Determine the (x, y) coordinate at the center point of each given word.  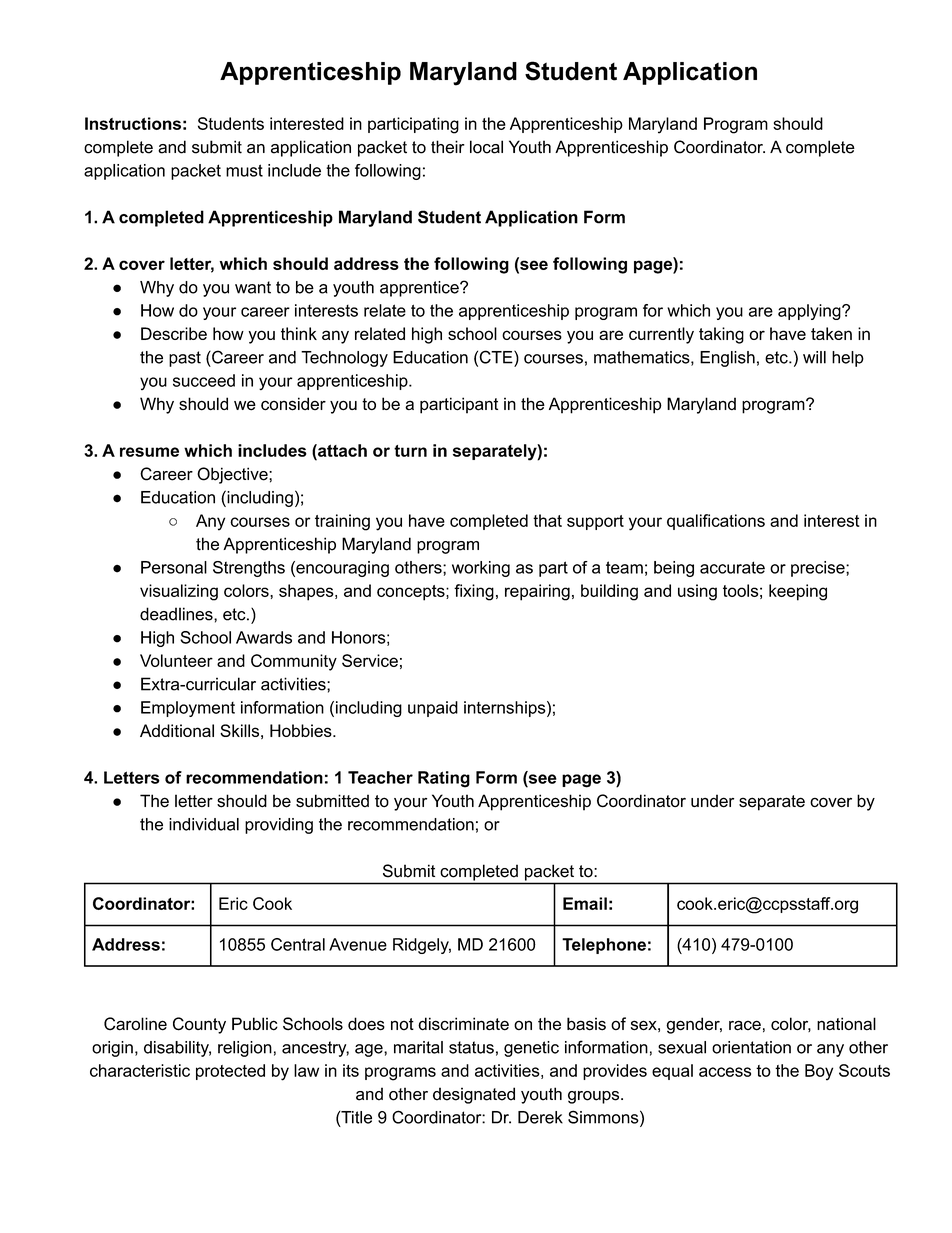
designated (474, 1095)
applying (810, 312)
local (486, 147)
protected (230, 1072)
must (244, 170)
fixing (474, 592)
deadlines (177, 614)
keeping (798, 592)
